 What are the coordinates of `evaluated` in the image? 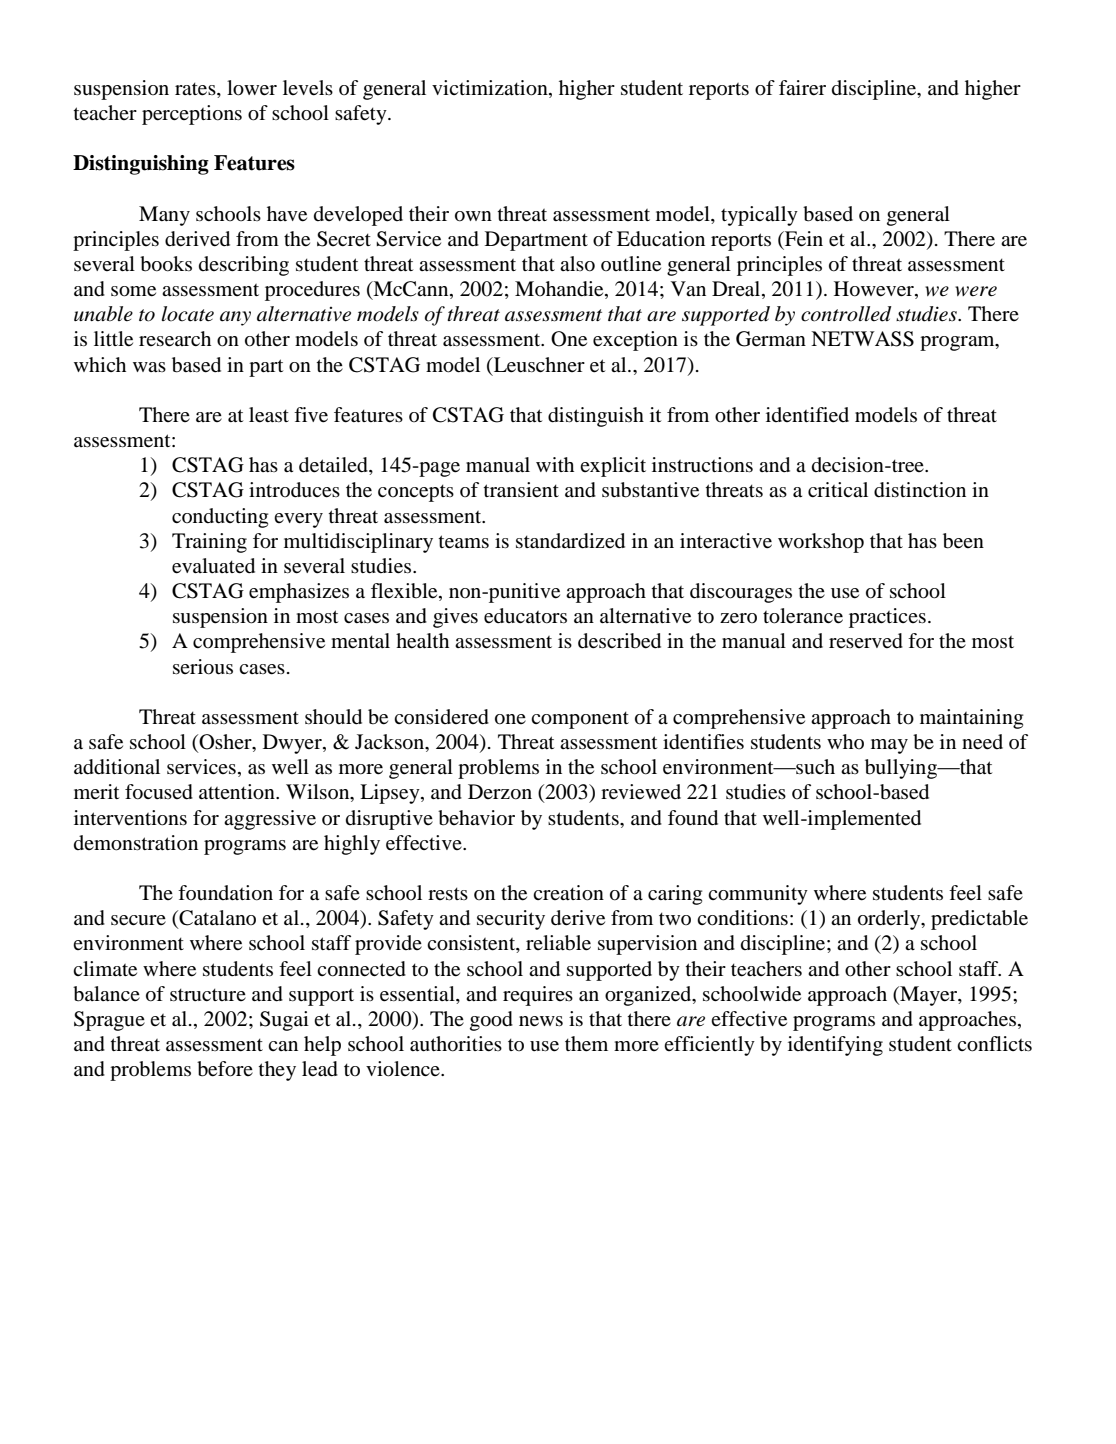 It's located at (213, 566).
